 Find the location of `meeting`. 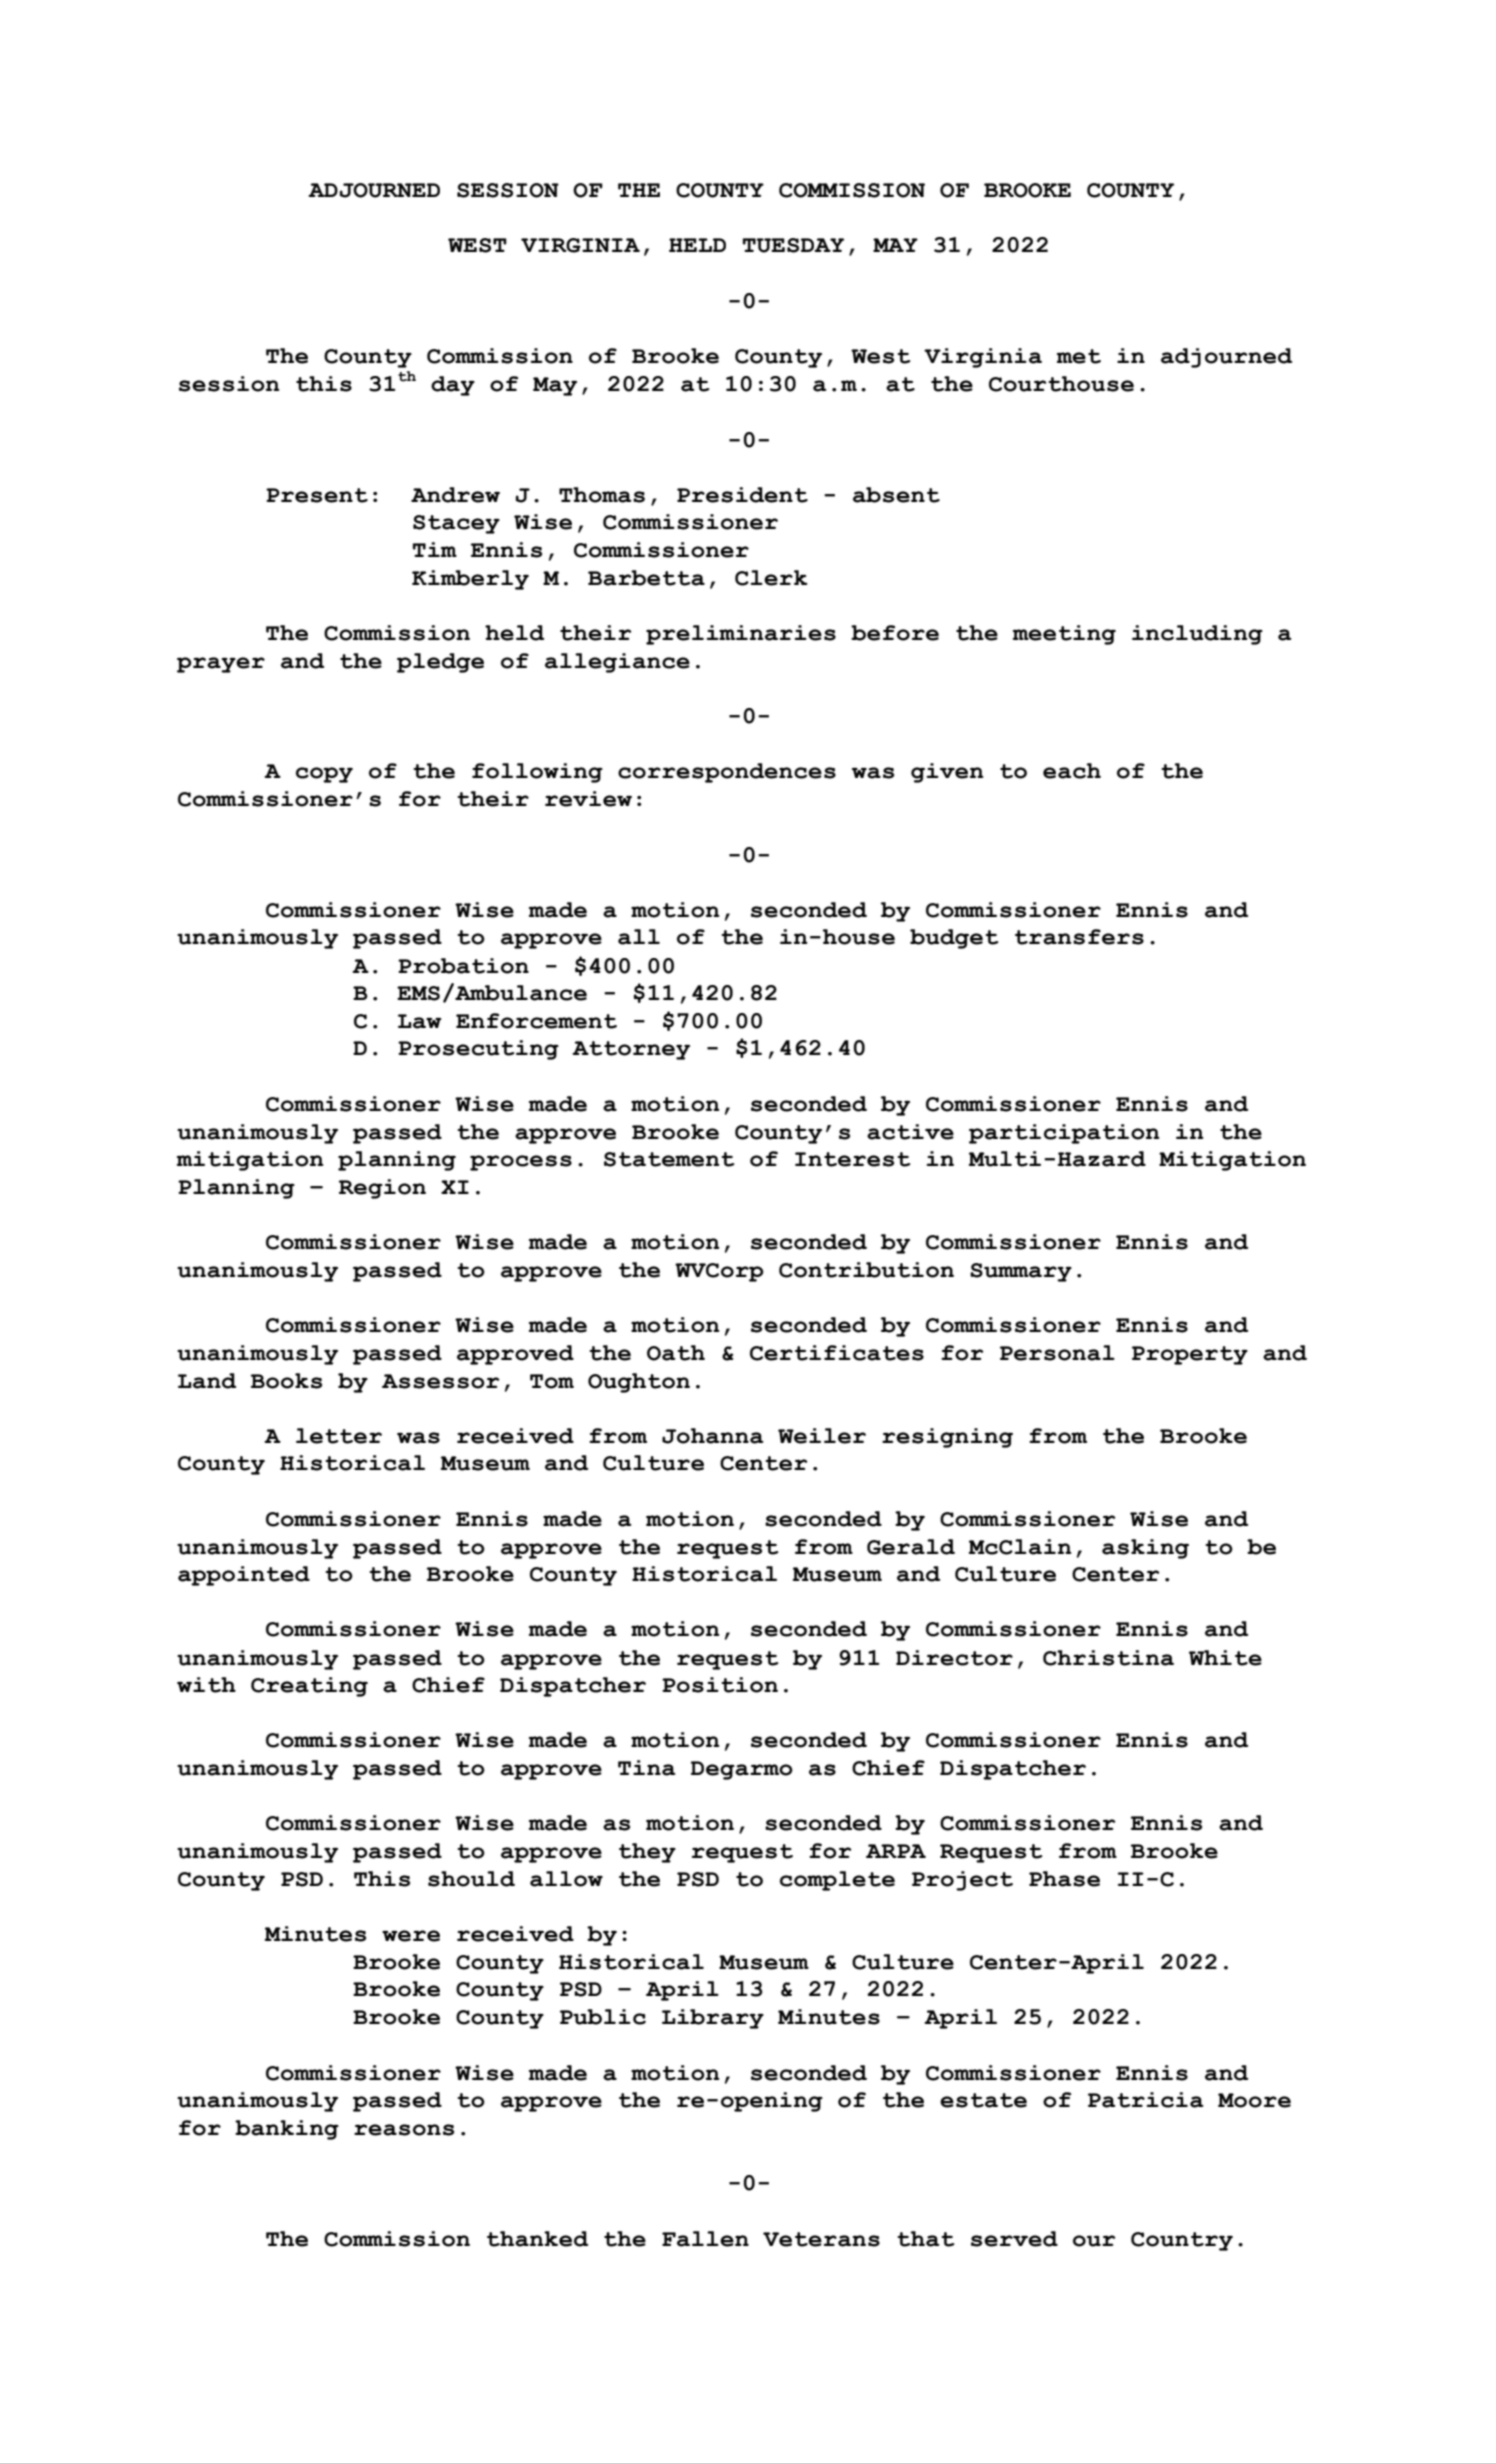

meeting is located at coordinates (1064, 635).
